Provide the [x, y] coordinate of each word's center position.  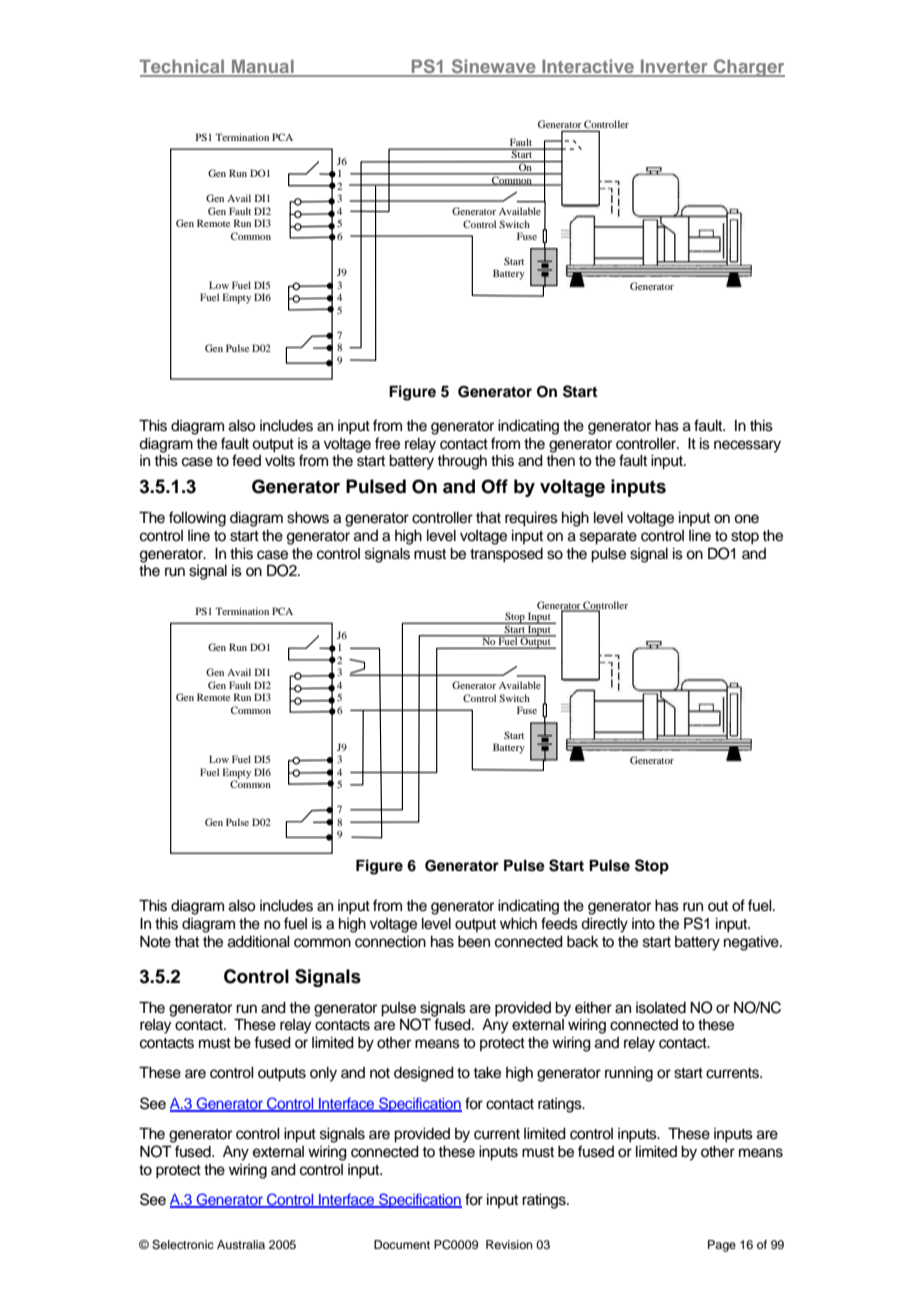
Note [155, 942]
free [387, 443]
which [518, 924]
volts [280, 461]
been [474, 942]
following [197, 519]
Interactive [588, 67]
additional [259, 942]
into [643, 924]
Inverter [674, 67]
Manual [263, 67]
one [746, 519]
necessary [747, 446]
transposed [506, 555]
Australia [241, 1244]
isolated [661, 1008]
